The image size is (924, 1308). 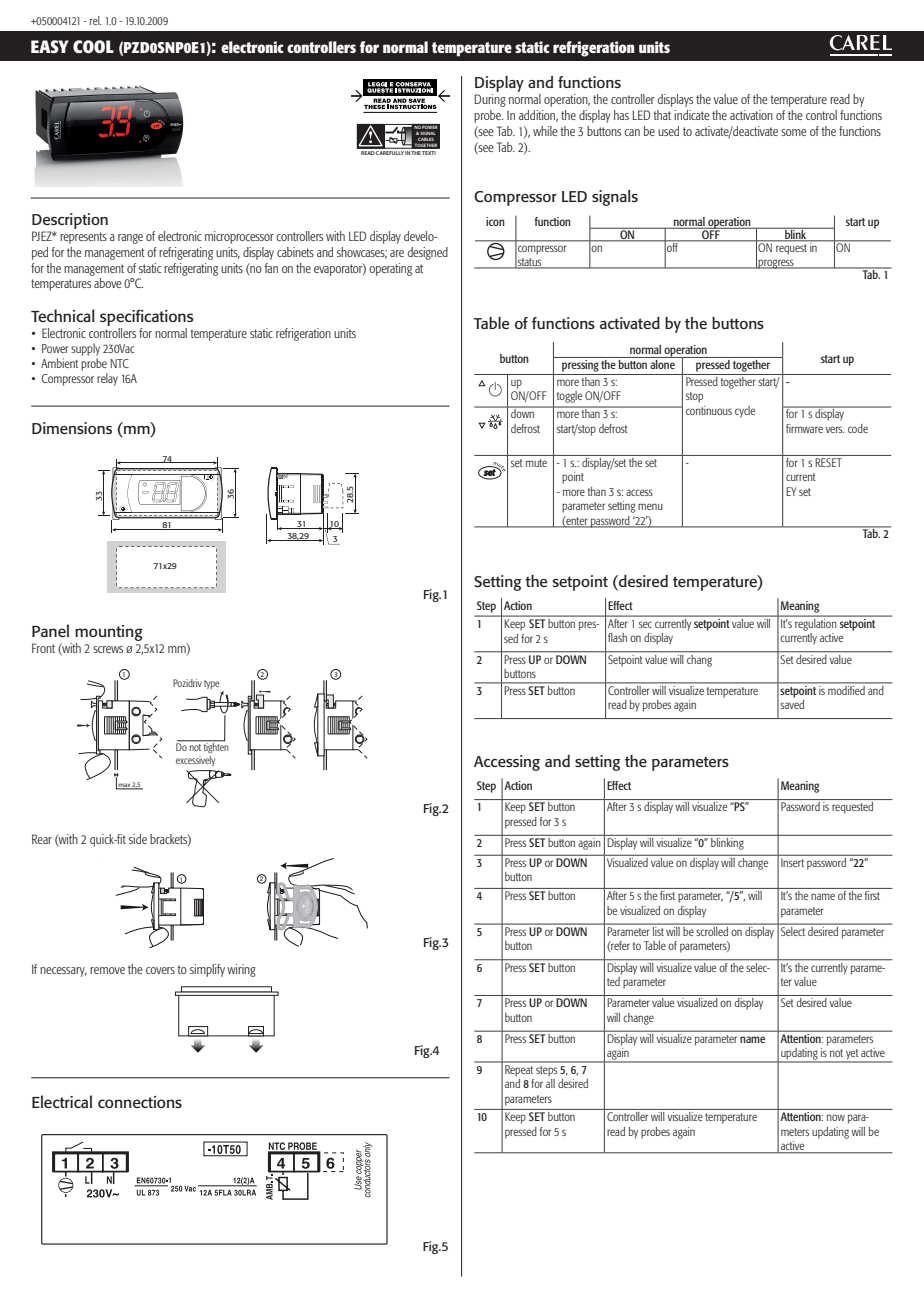 What do you see at coordinates (645, 624) in the screenshot?
I see `sec` at bounding box center [645, 624].
